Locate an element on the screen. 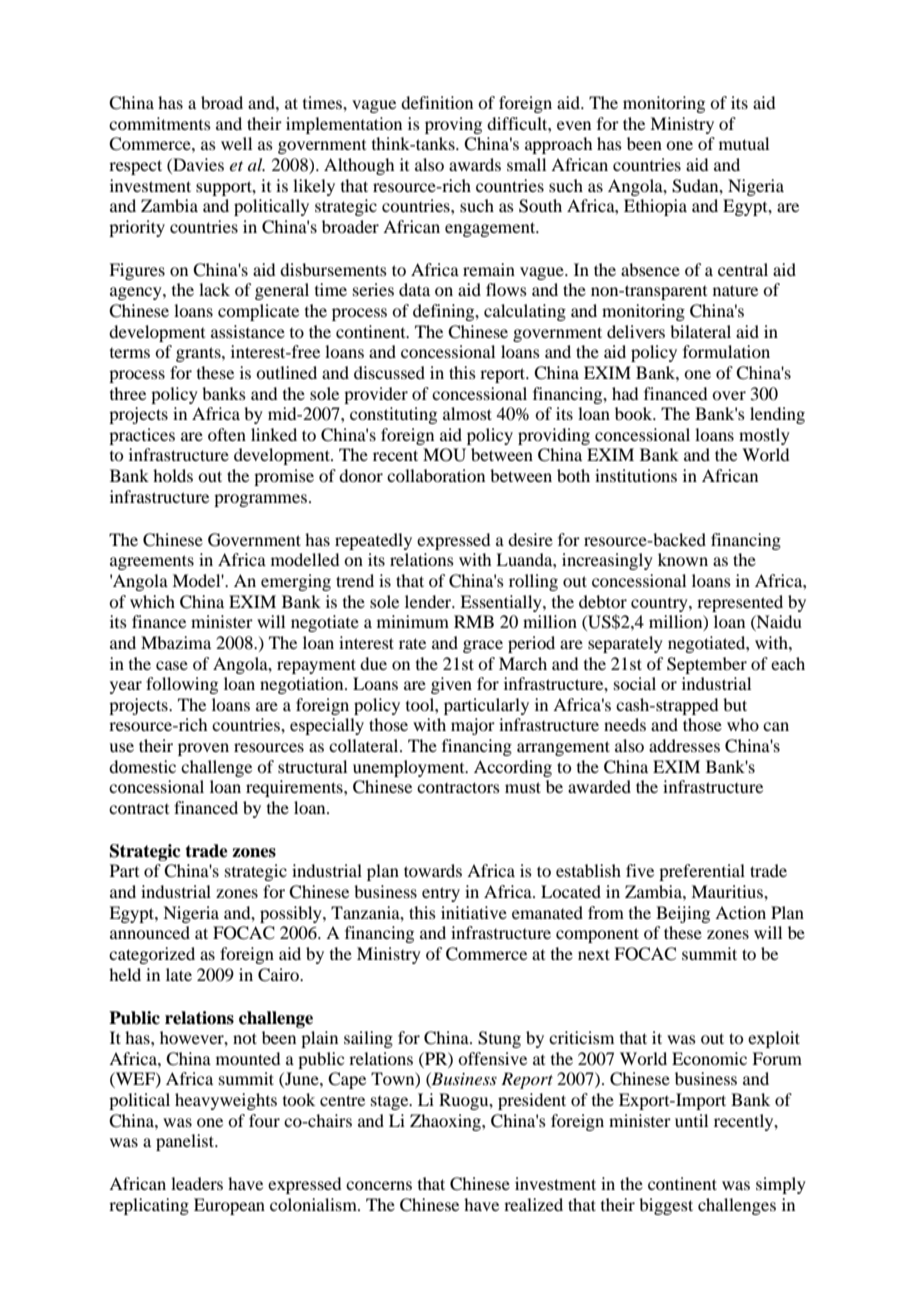  leaders is located at coordinates (197, 1183).
